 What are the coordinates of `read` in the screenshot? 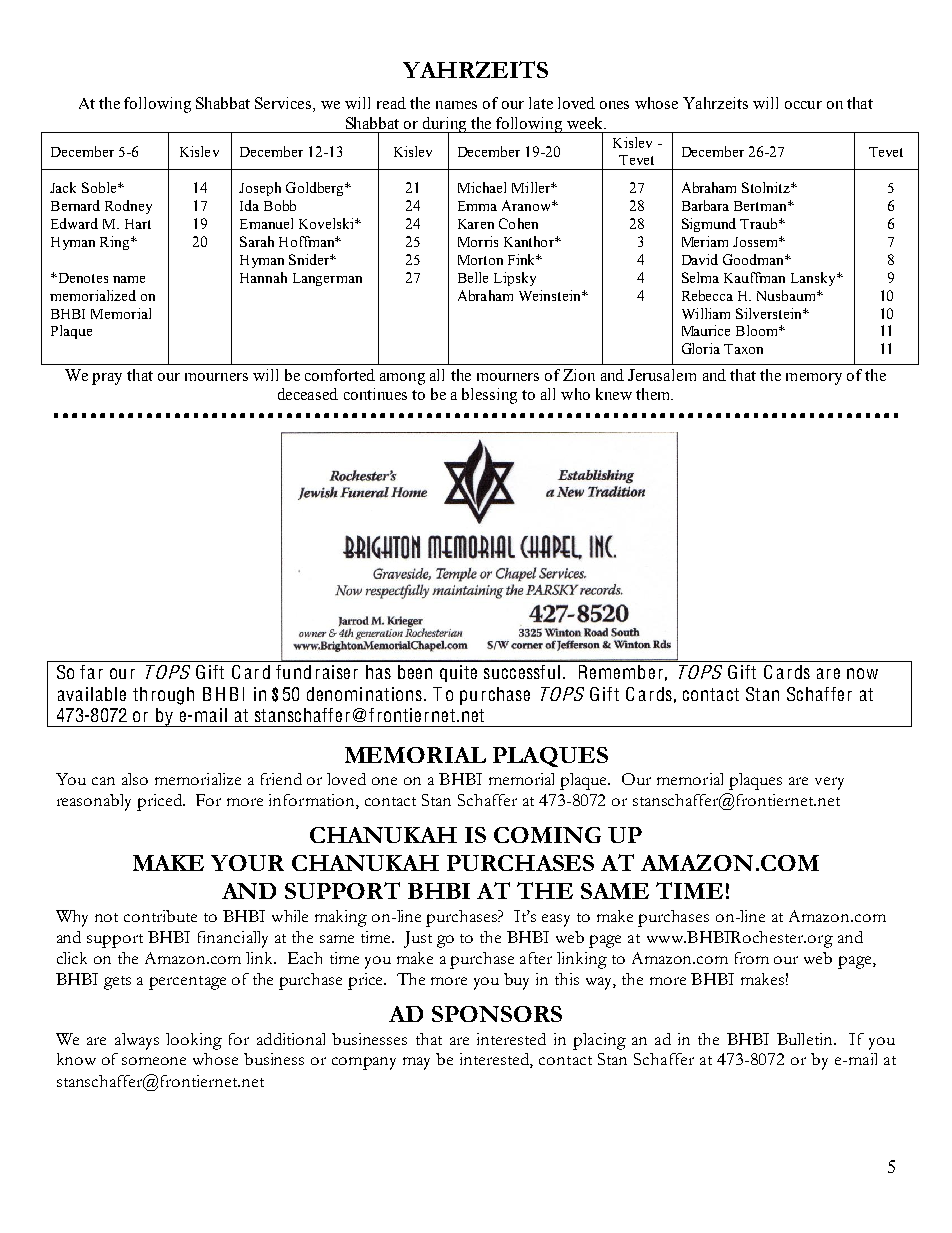 It's located at (391, 103).
